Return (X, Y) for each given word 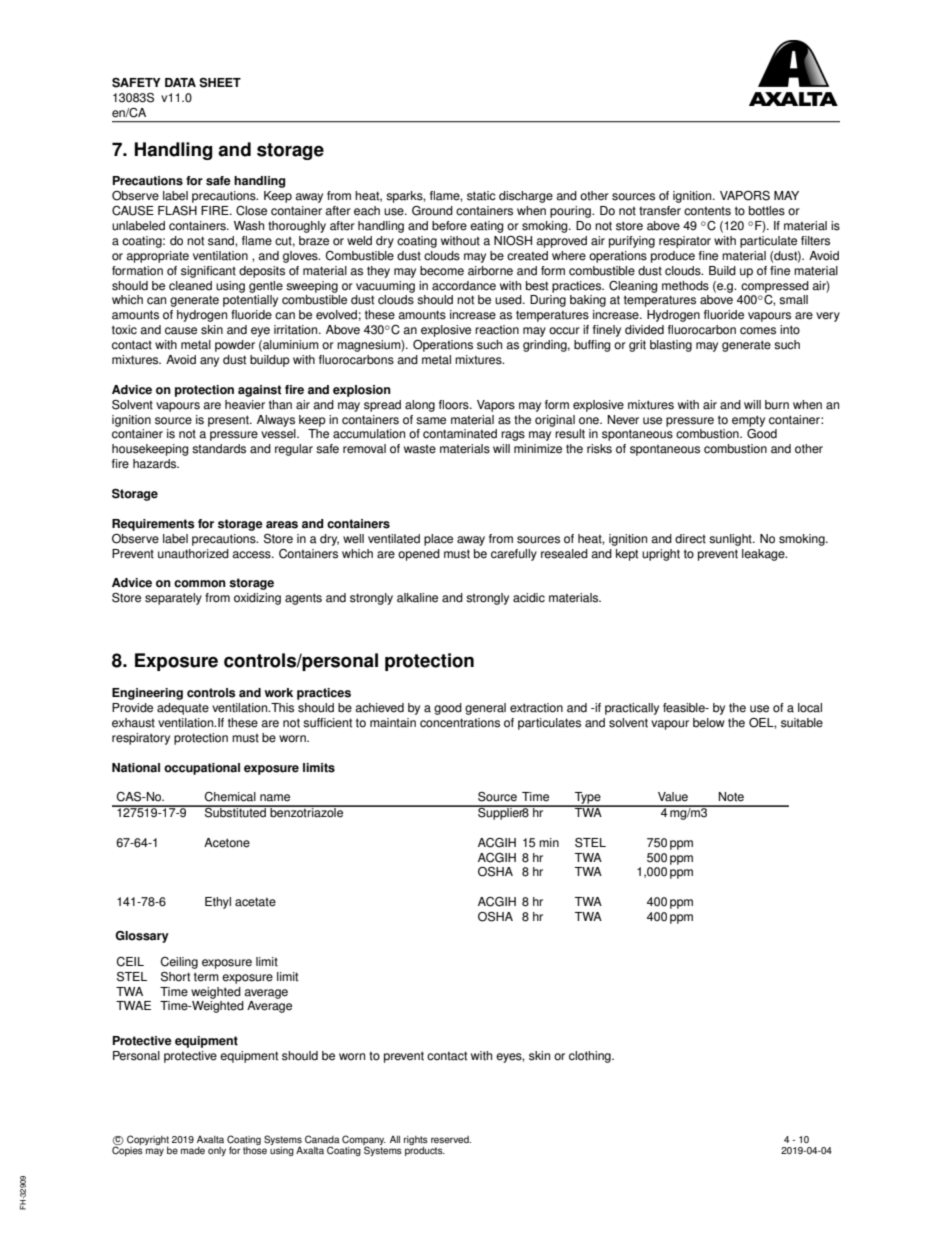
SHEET (220, 83)
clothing (591, 1057)
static (481, 196)
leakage (764, 555)
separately (173, 599)
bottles (767, 211)
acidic (529, 598)
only (217, 1151)
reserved (451, 1140)
